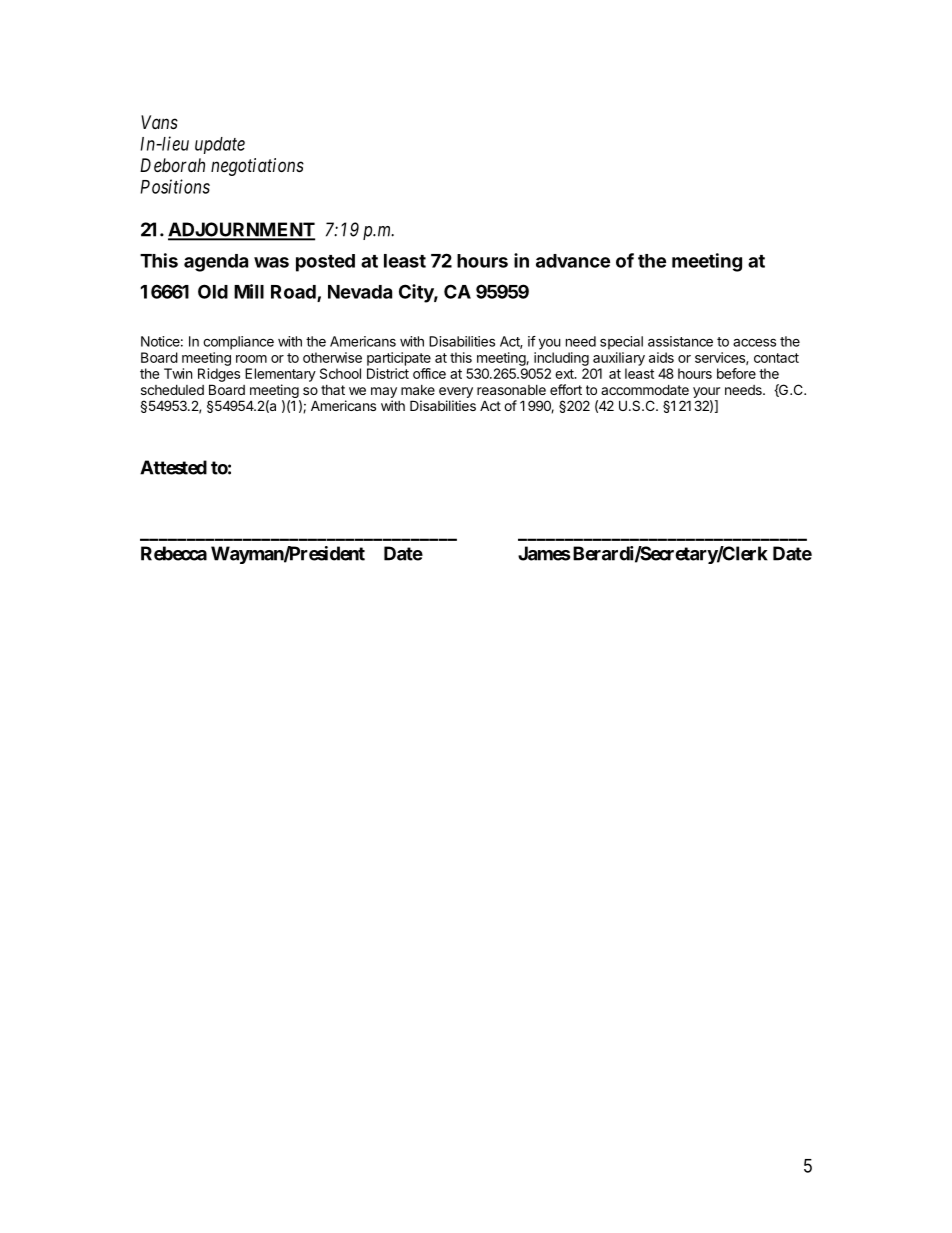 Image resolution: width=952 pixels, height=1233 pixels. Describe the element at coordinates (257, 167) in the image. I see `negotiations` at that location.
